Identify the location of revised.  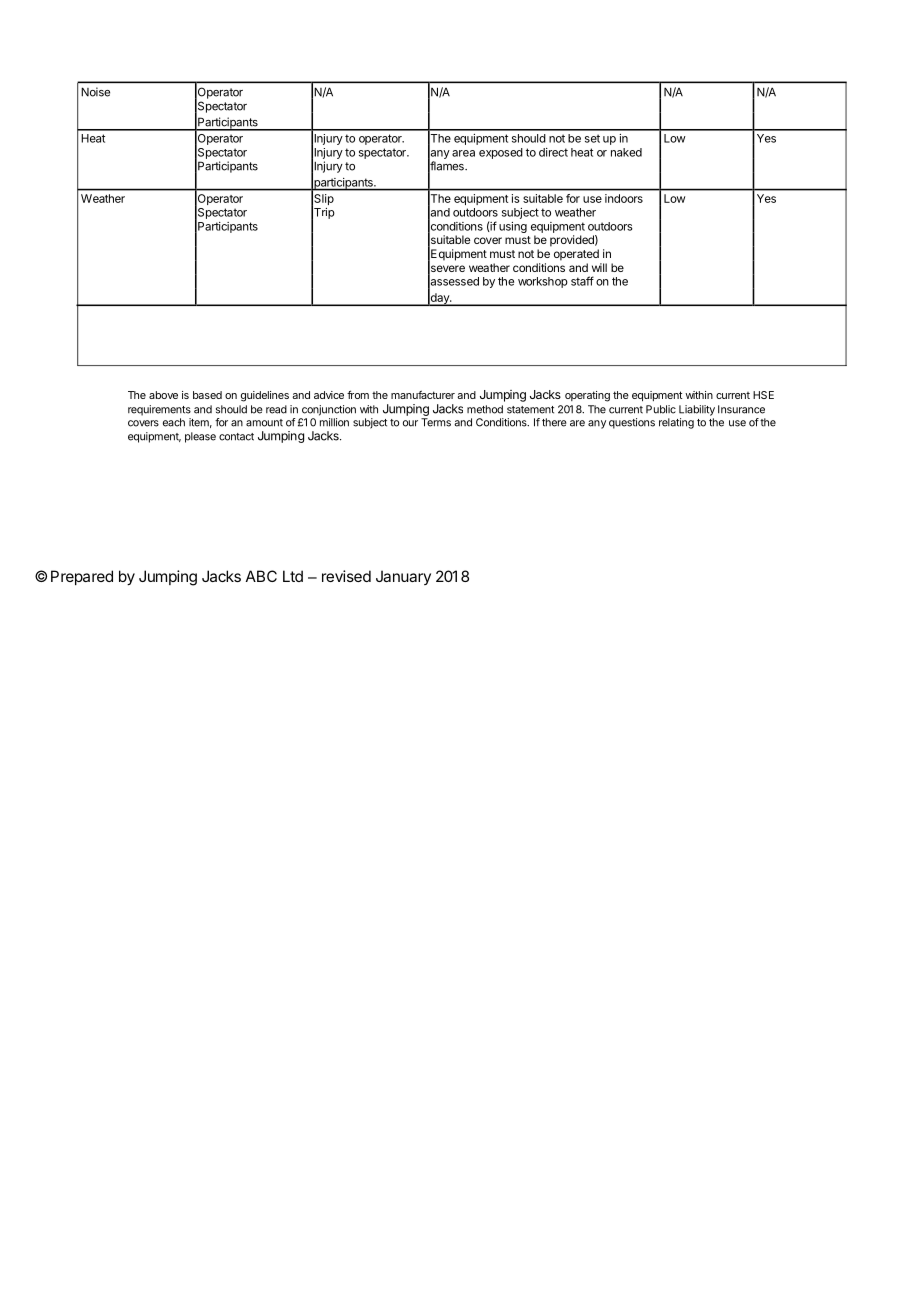
(346, 576).
